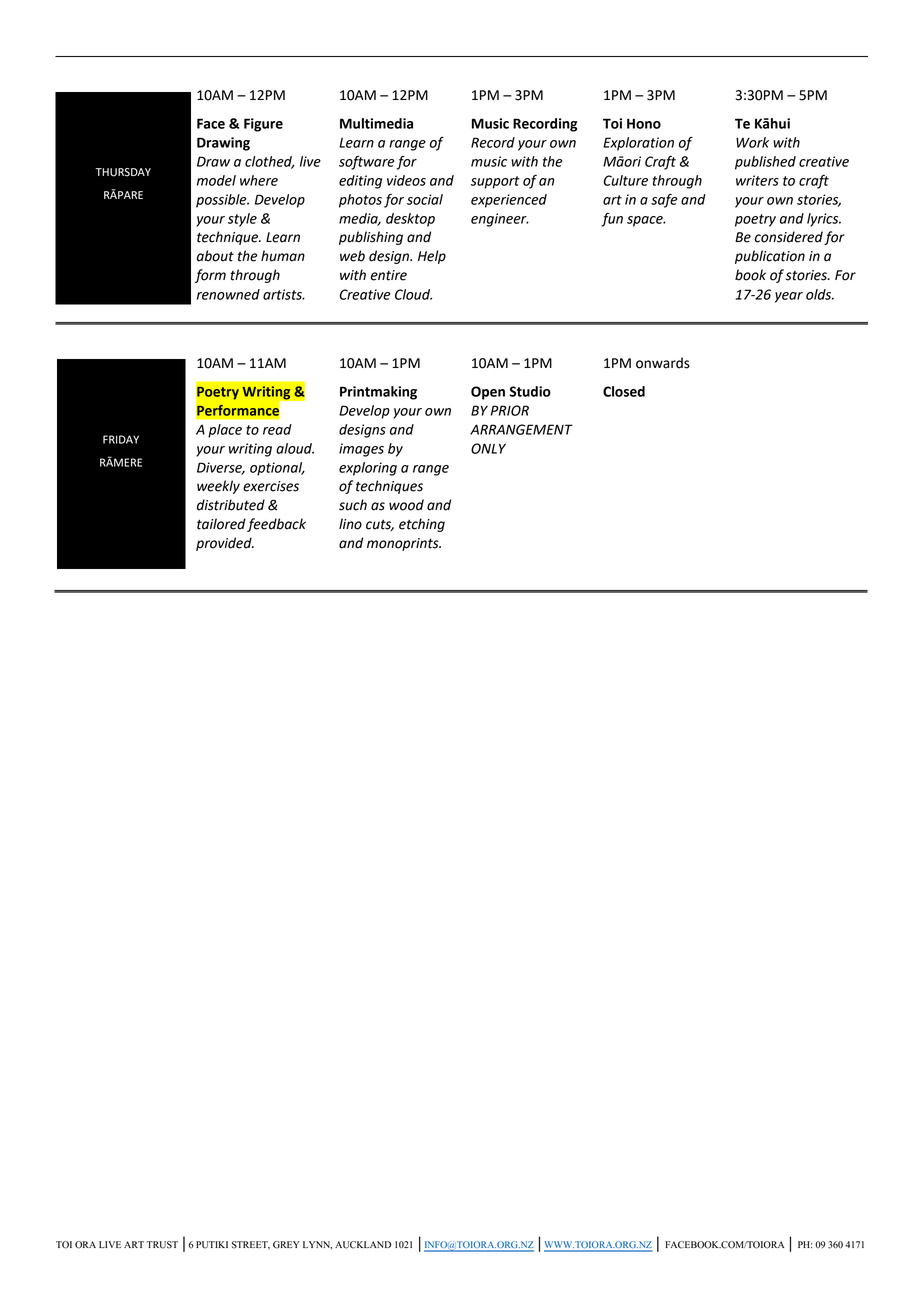 The image size is (924, 1308). Describe the element at coordinates (624, 391) in the screenshot. I see `Closed` at that location.
